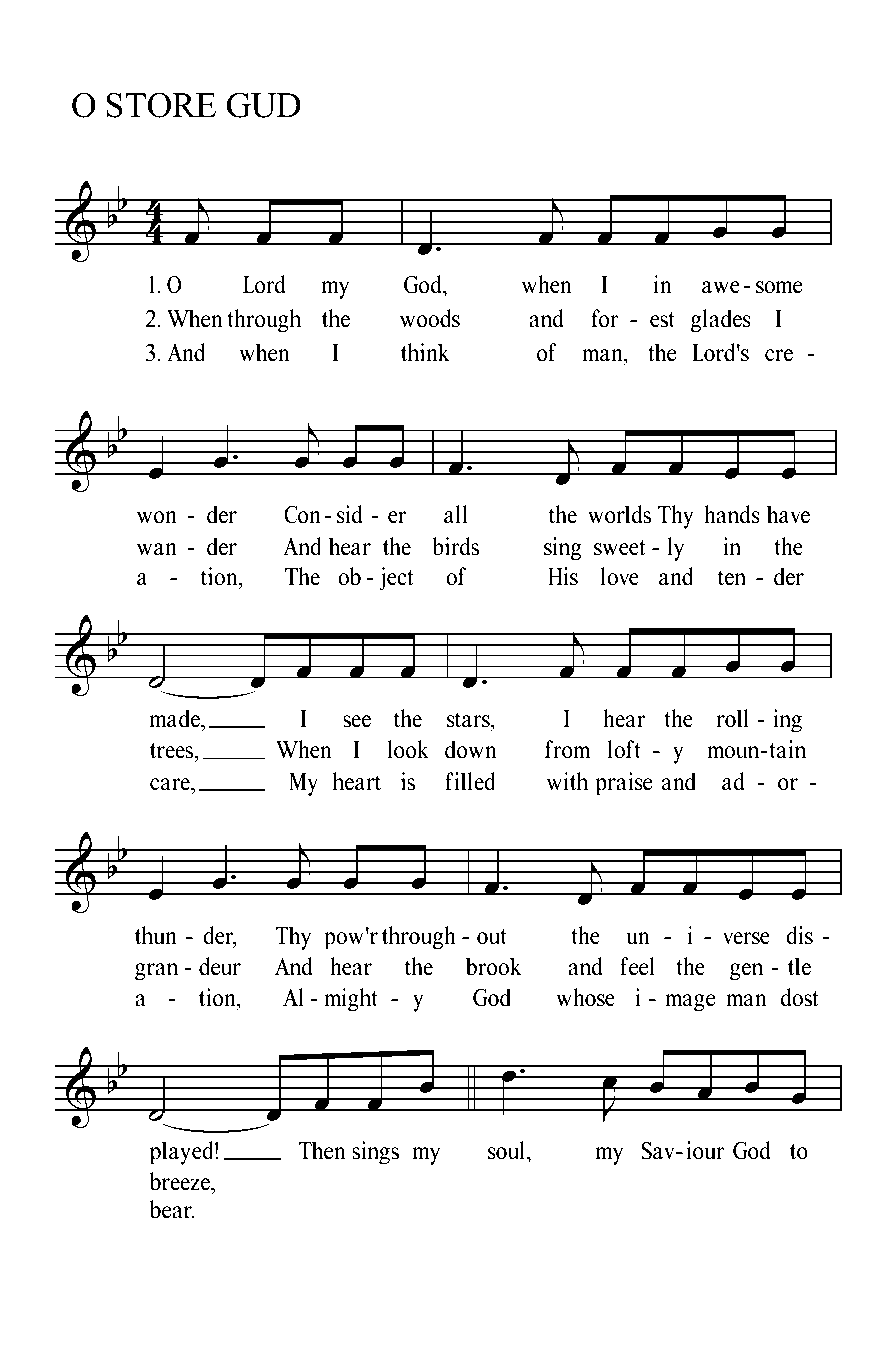  Describe the element at coordinates (263, 105) in the screenshot. I see `GUD` at that location.
